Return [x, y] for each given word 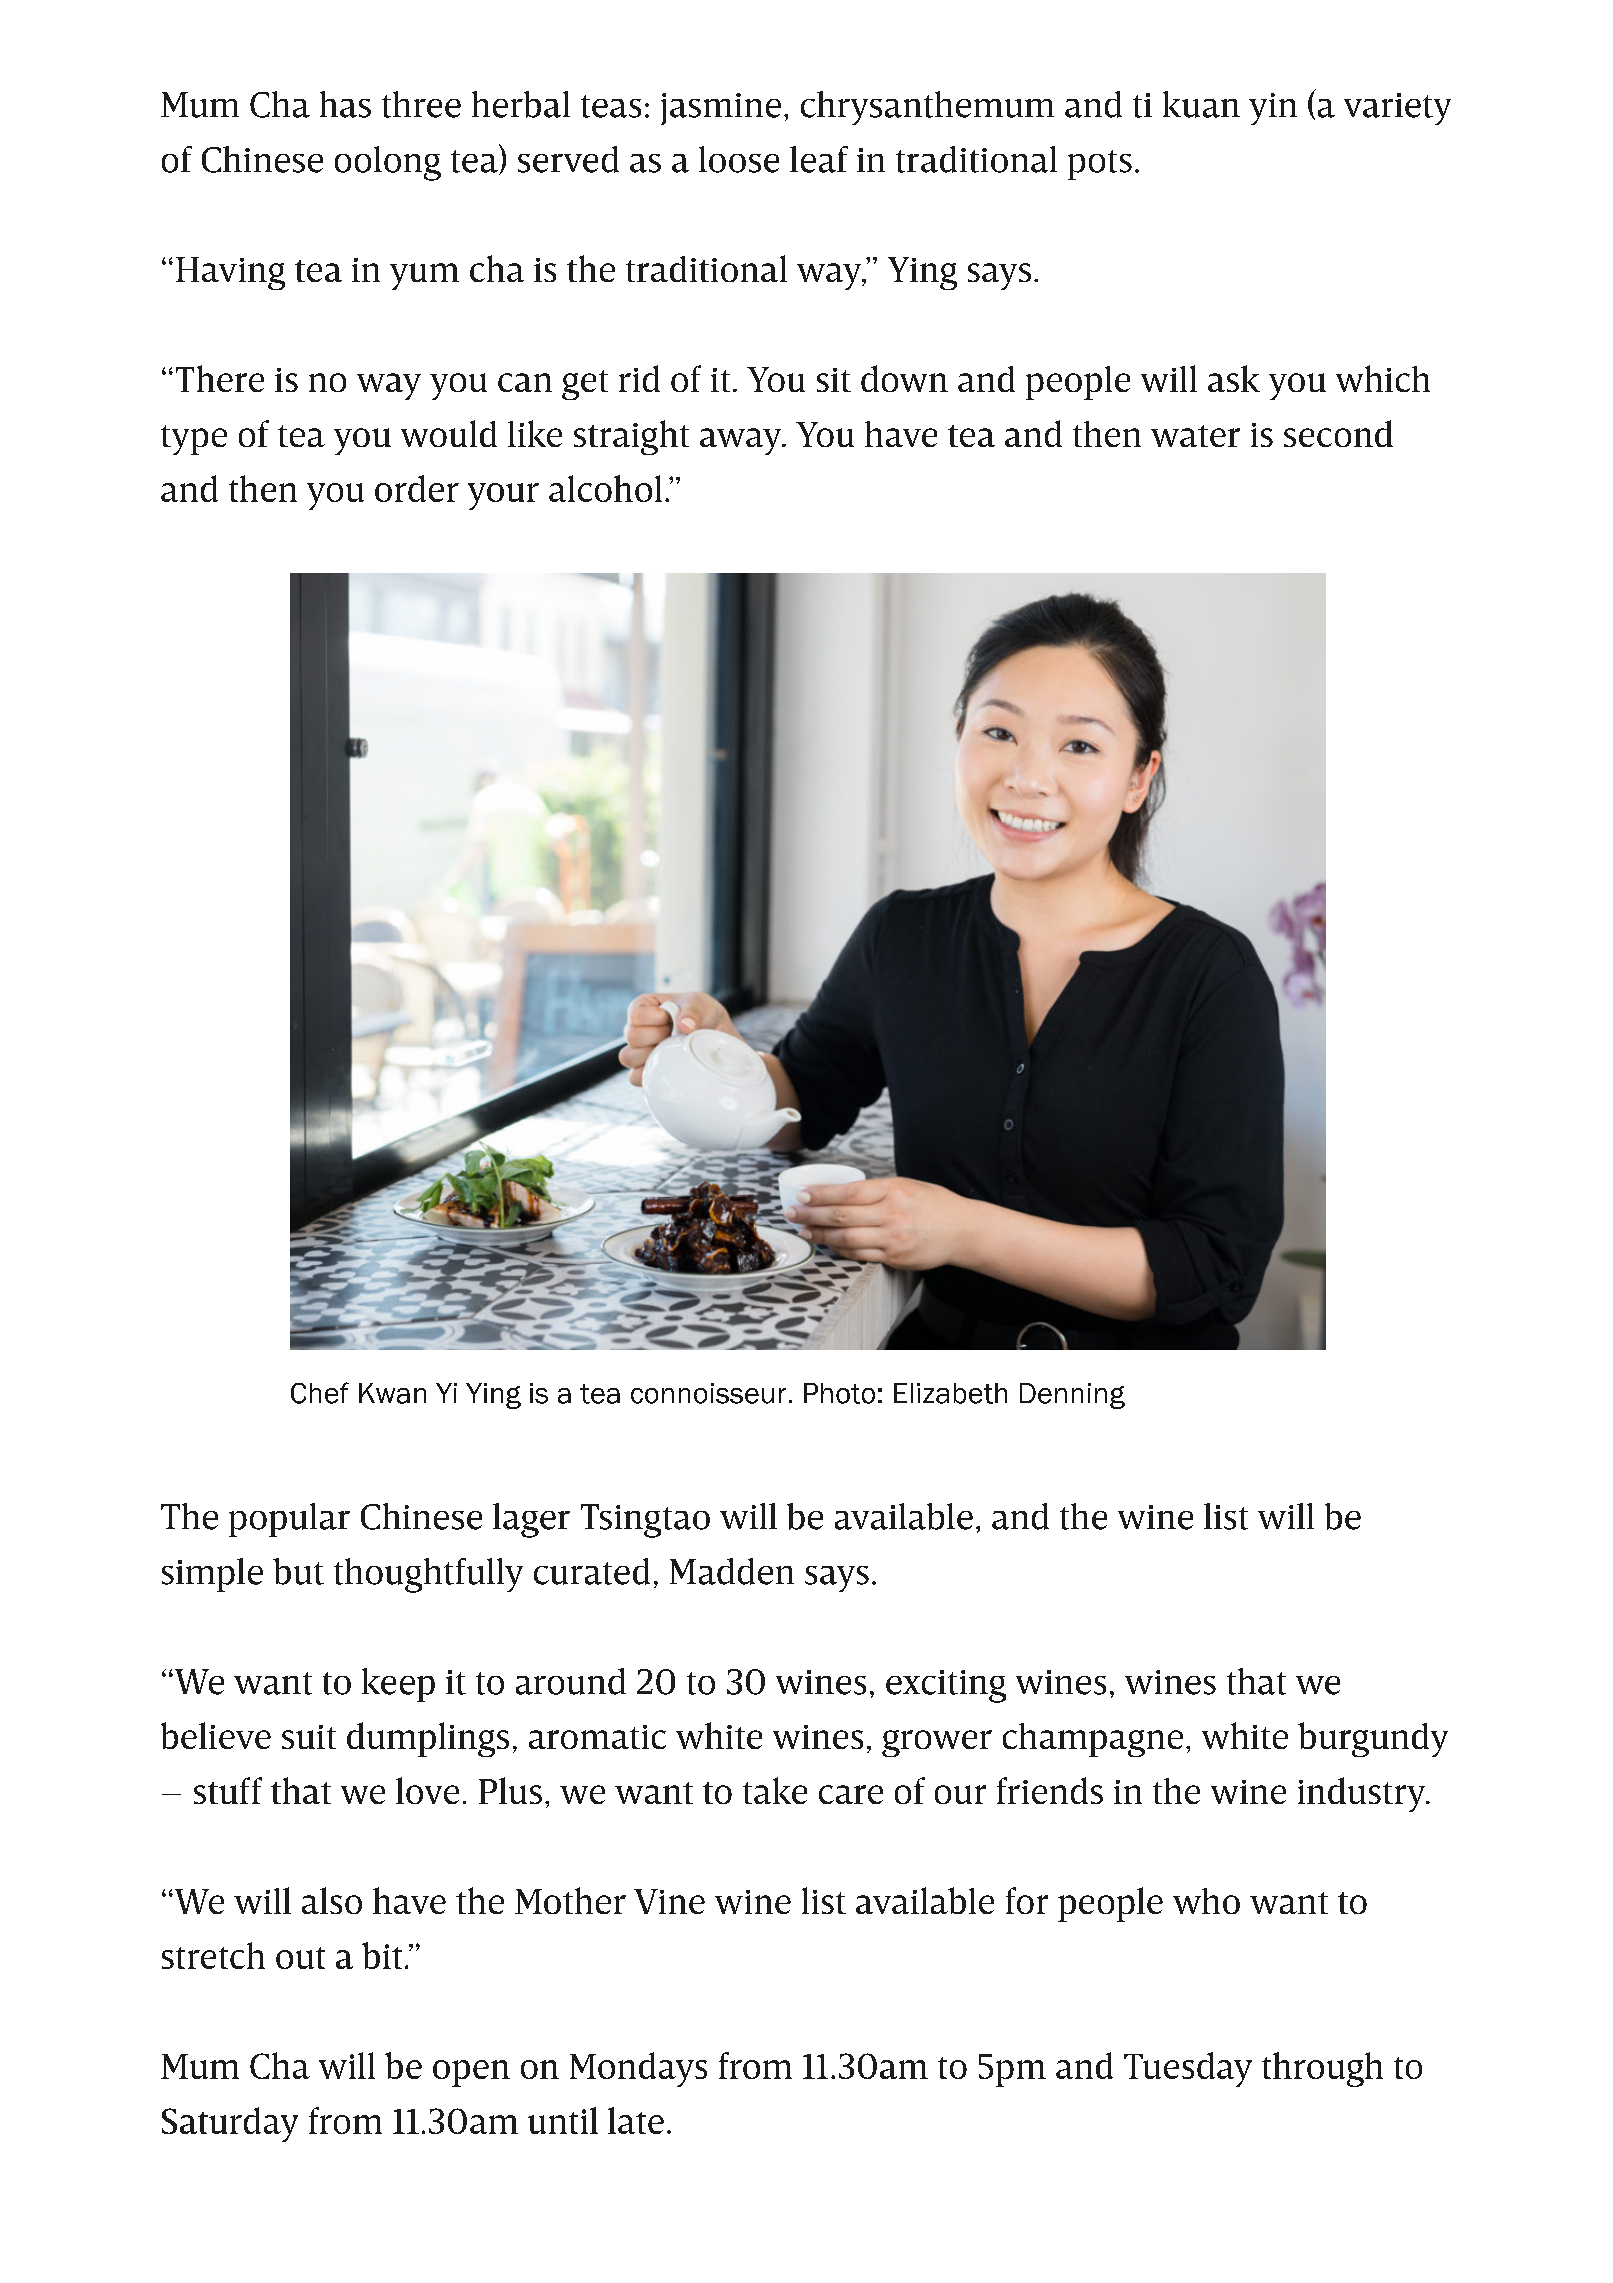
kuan [1201, 104]
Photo [839, 1393]
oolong [388, 163]
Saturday [230, 2124]
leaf [819, 159]
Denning [1072, 1396]
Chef [320, 1393]
